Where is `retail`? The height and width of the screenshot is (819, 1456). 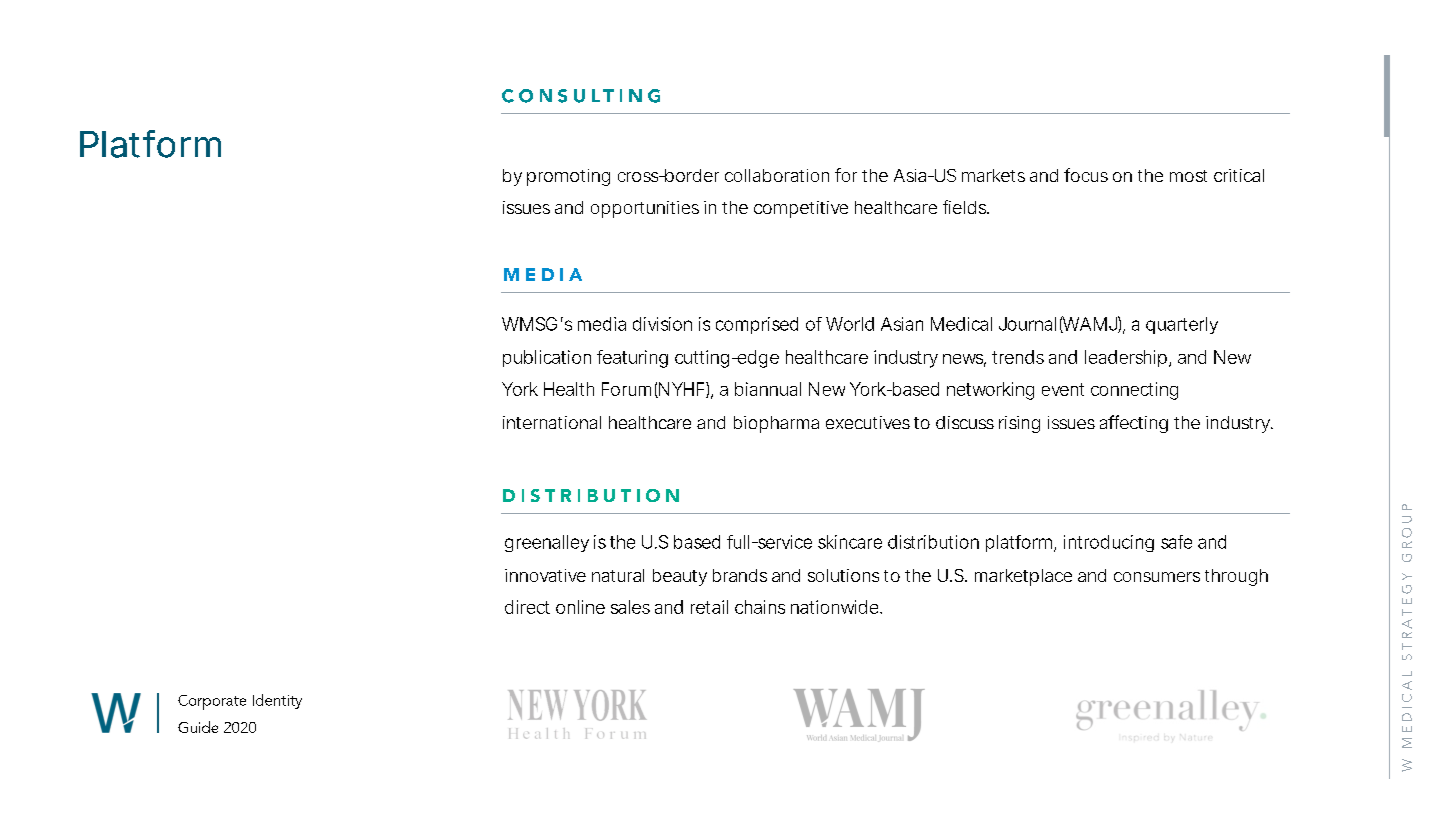
retail is located at coordinates (709, 607).
